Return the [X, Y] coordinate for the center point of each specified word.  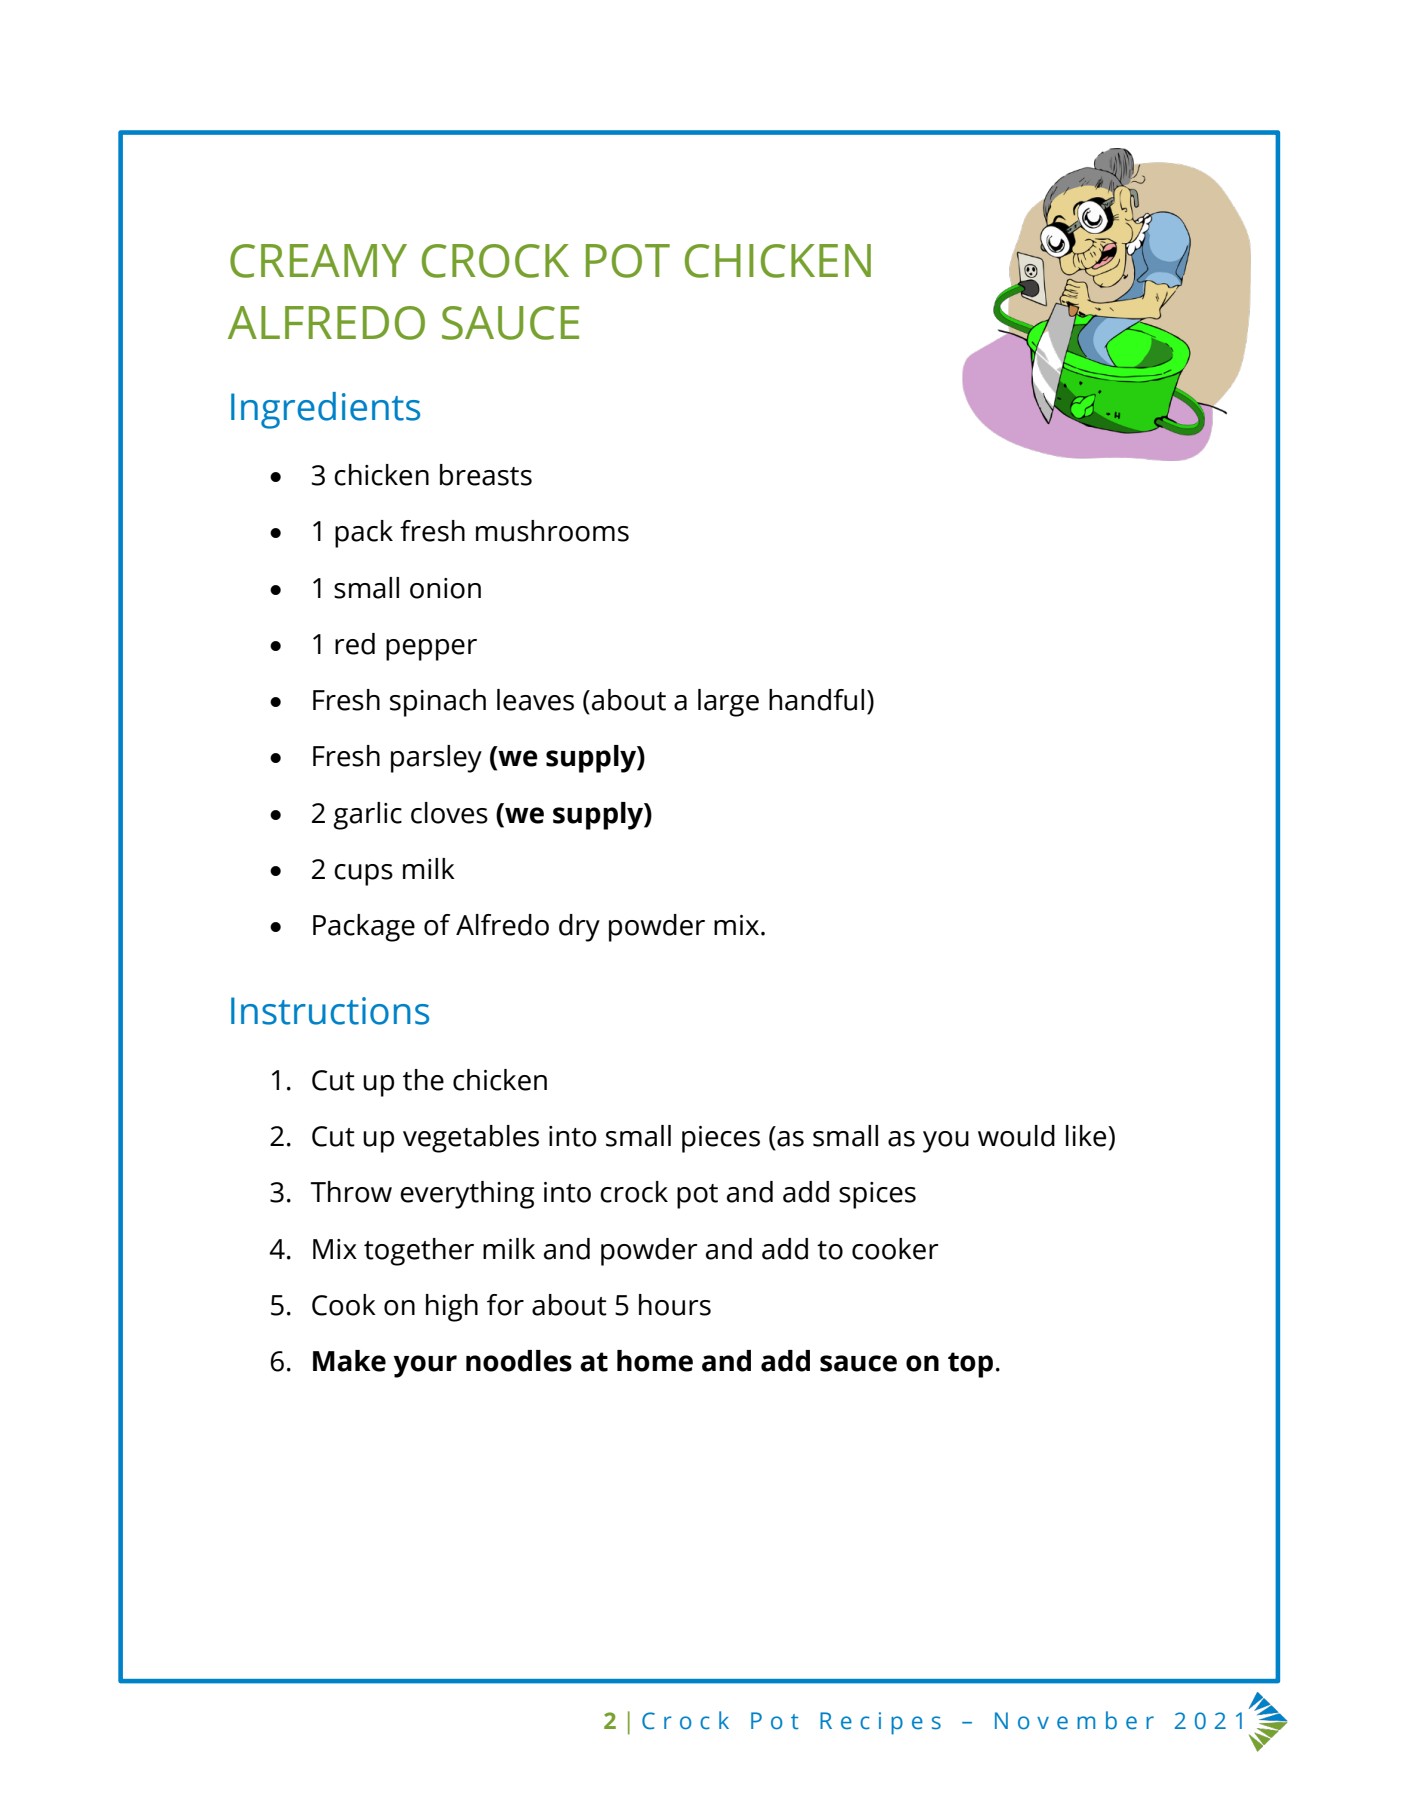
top [970, 1365]
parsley [436, 759]
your [425, 1366]
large [728, 703]
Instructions [330, 1011]
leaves [535, 700]
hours [675, 1305]
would [1016, 1136]
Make [349, 1361]
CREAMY [318, 261]
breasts [486, 475]
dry [579, 928]
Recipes [880, 1723]
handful [816, 700]
